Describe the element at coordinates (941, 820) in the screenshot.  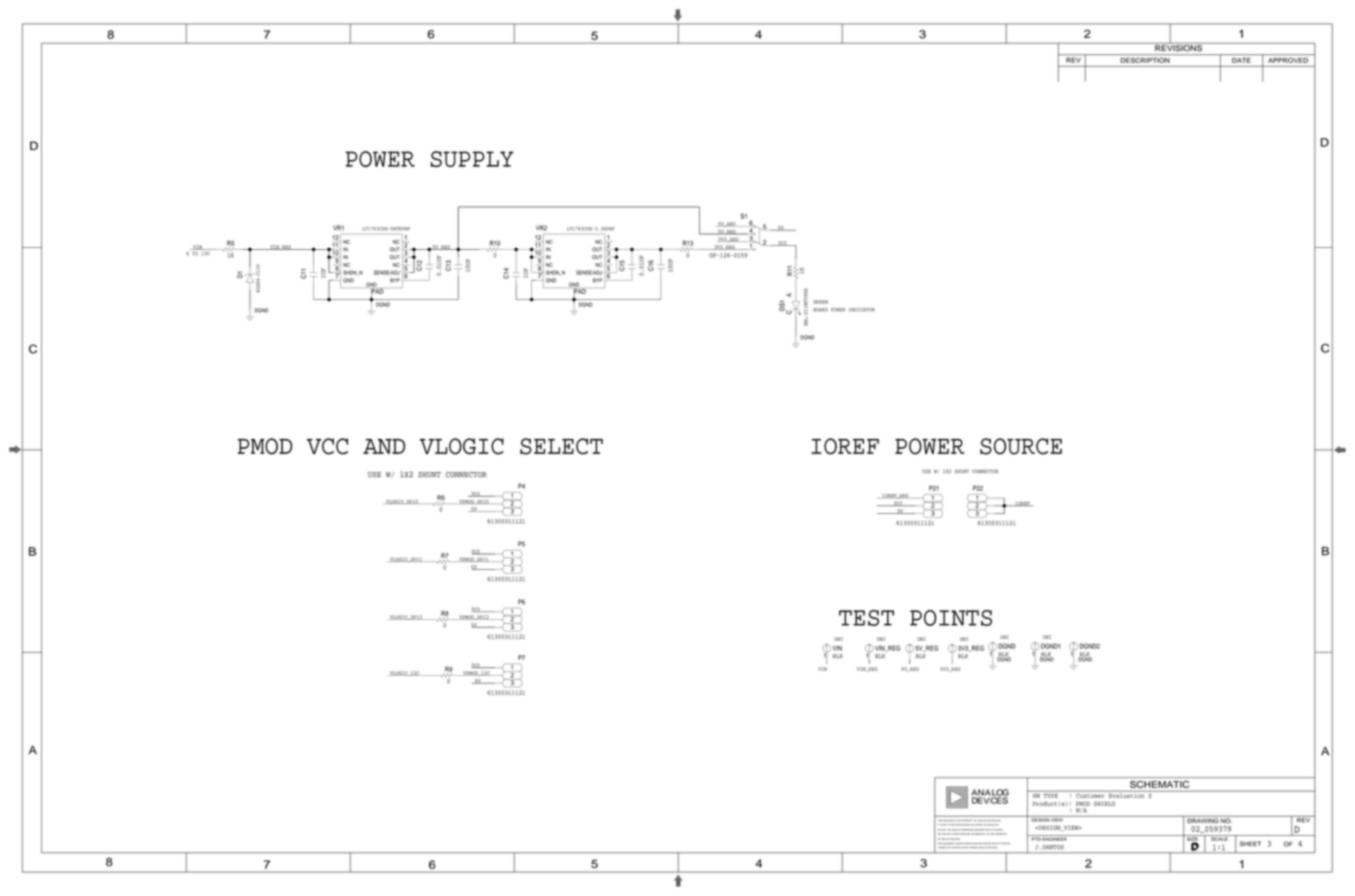
I see `THIS` at that location.
